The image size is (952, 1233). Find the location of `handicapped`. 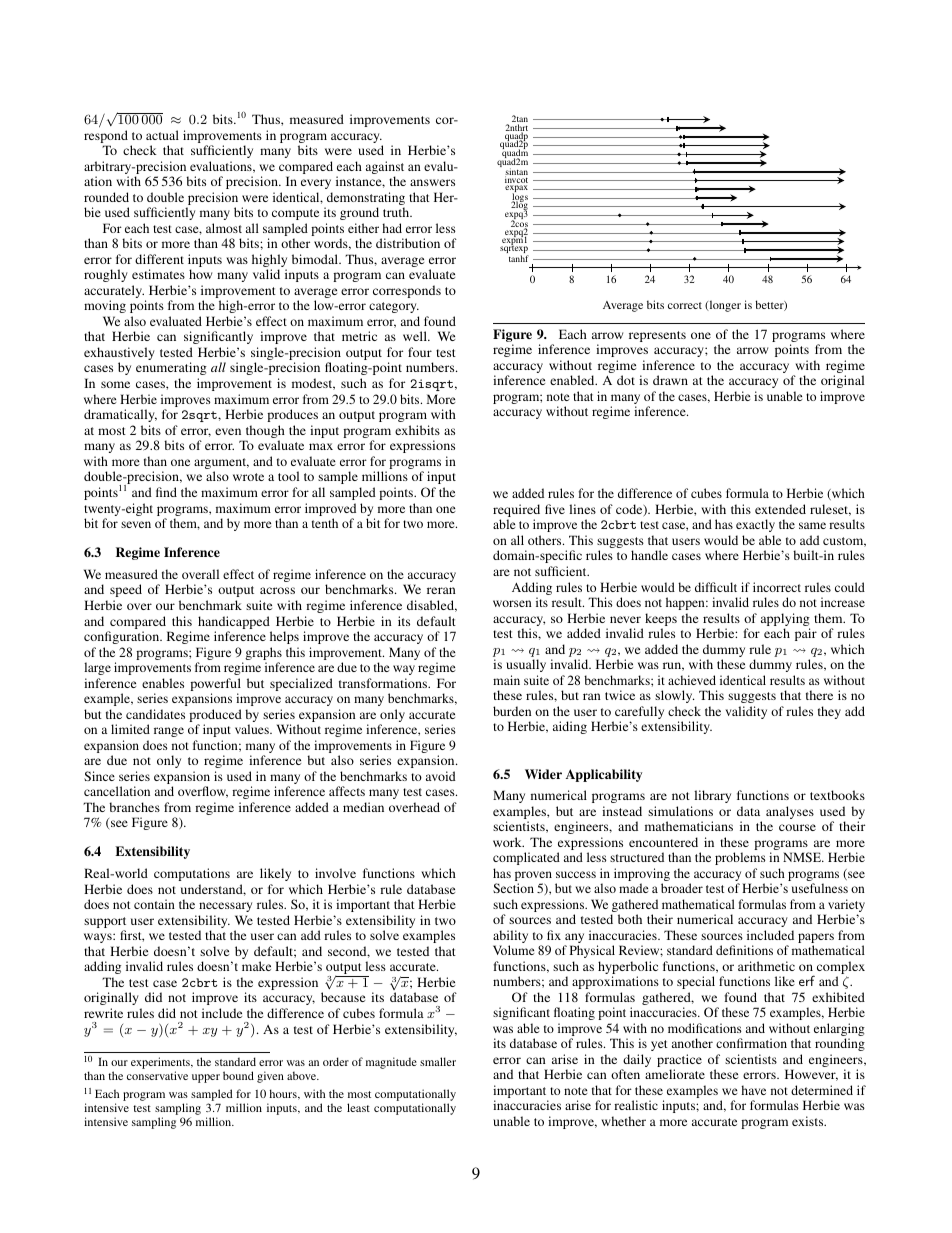

handicapped is located at coordinates (234, 622).
